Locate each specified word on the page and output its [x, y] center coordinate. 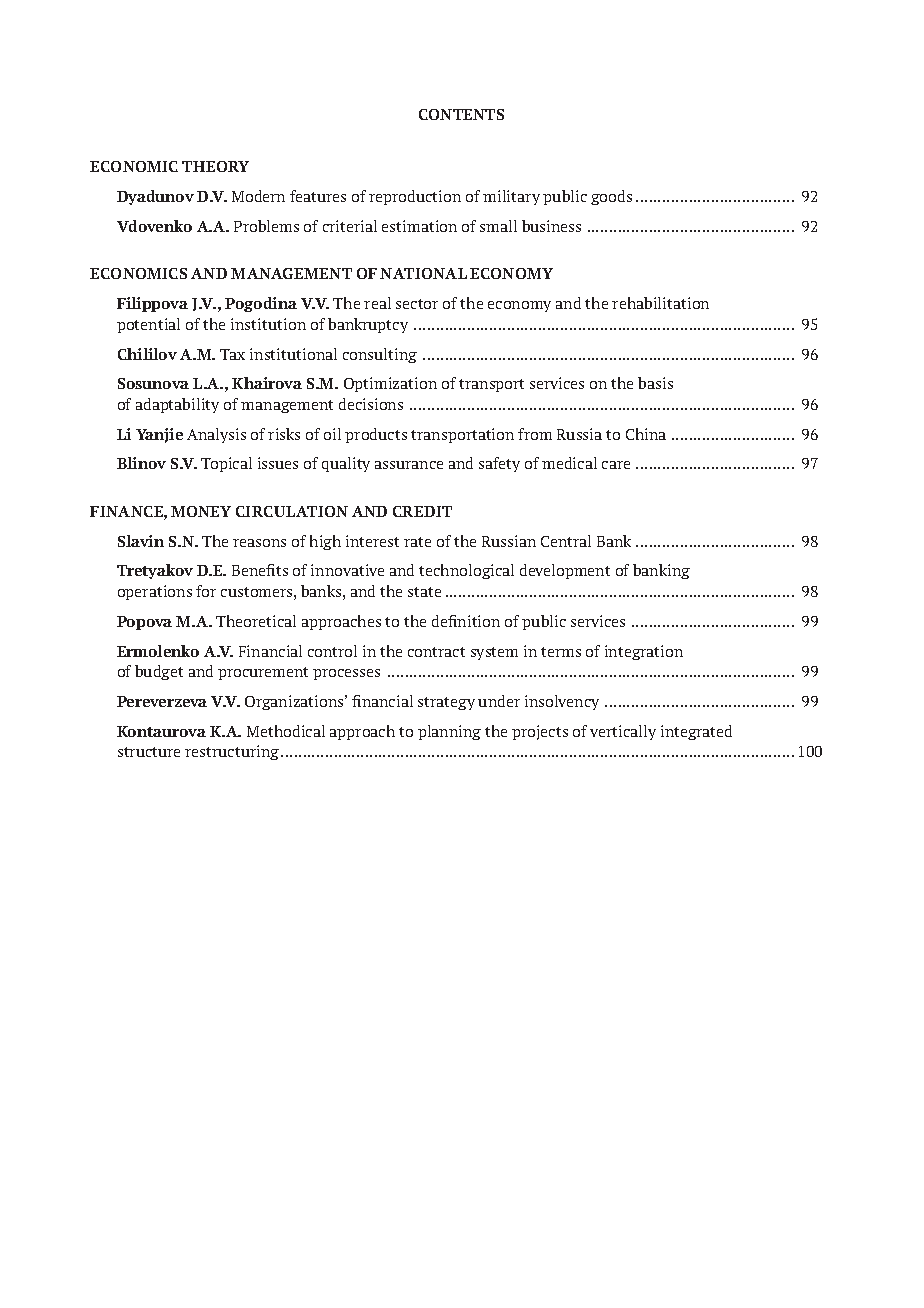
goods [611, 197]
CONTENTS [461, 114]
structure [149, 752]
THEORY [215, 166]
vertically [623, 732]
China [646, 434]
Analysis [216, 435]
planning [449, 732]
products [376, 435]
